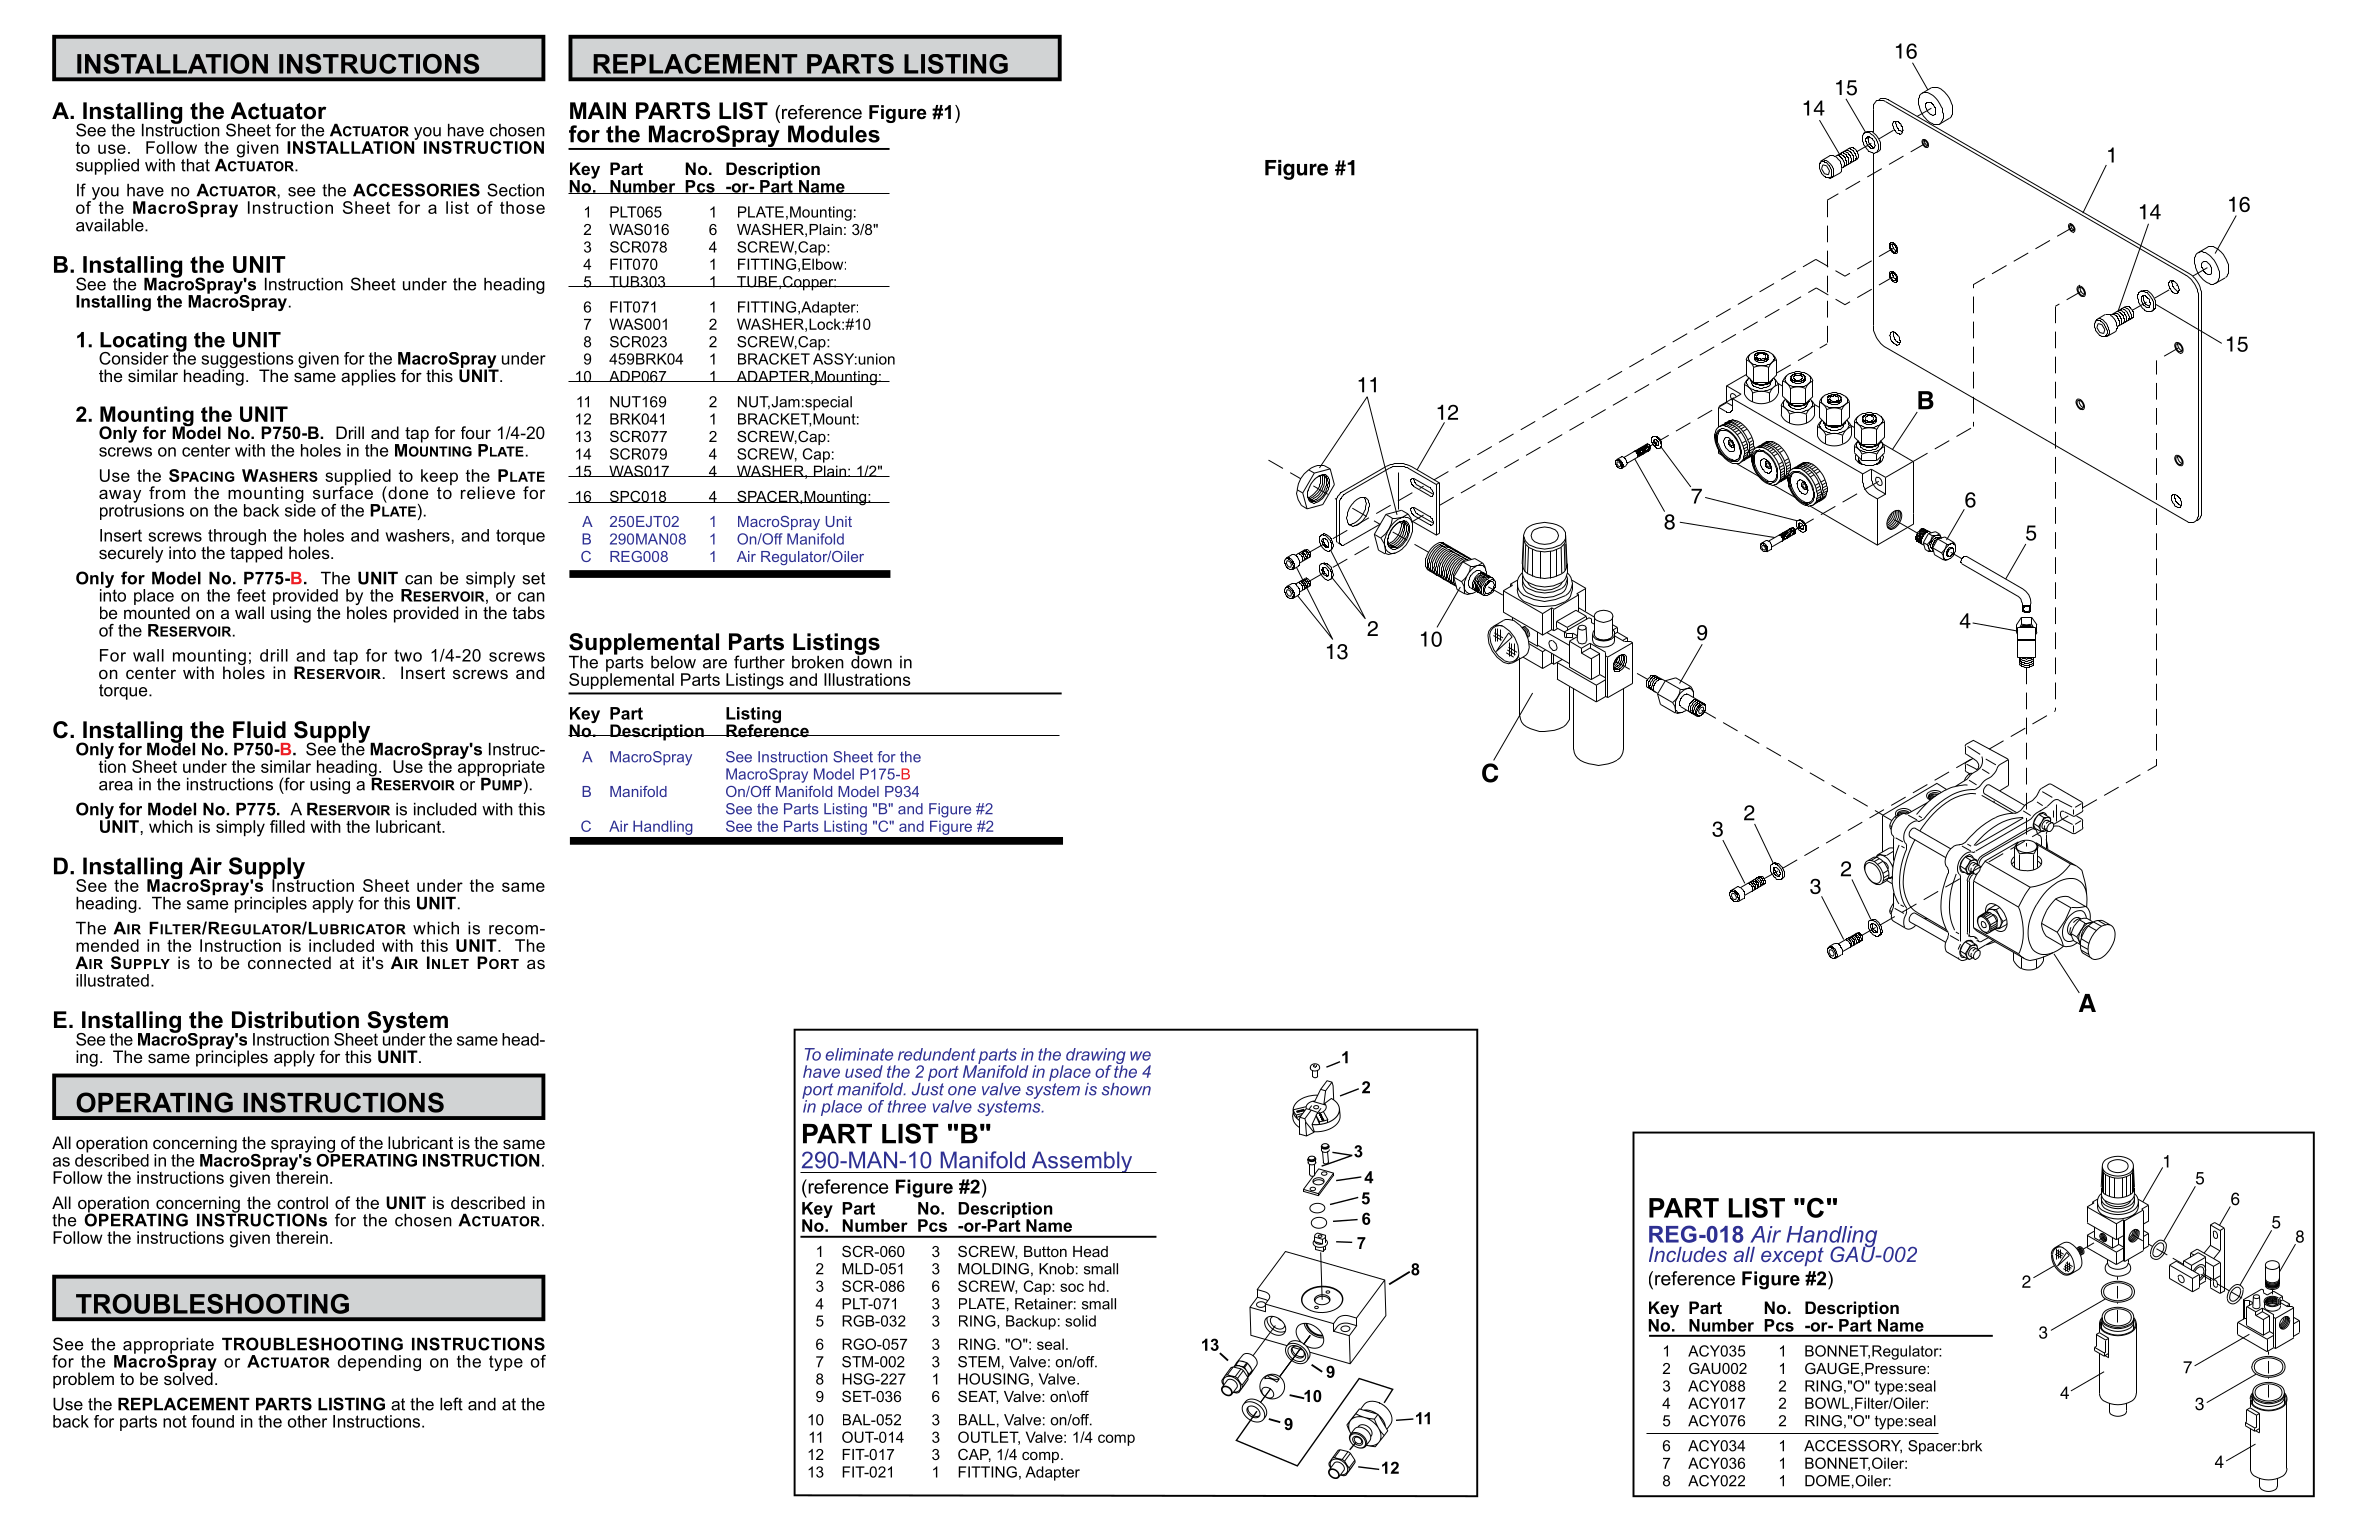  Describe the element at coordinates (871, 661) in the image. I see `down` at that location.
